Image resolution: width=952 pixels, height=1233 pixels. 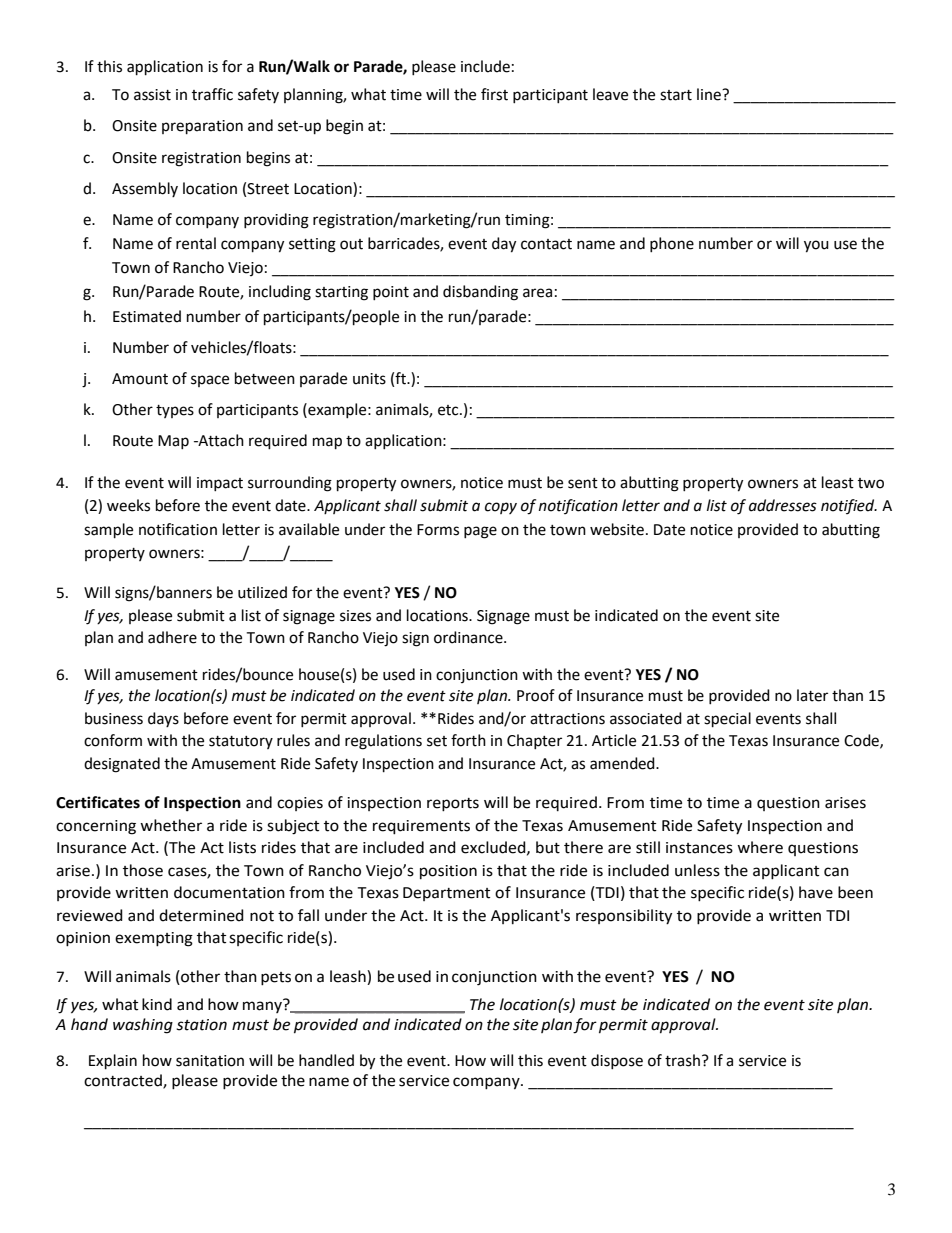 What do you see at coordinates (682, 1060) in the screenshot?
I see `trash` at bounding box center [682, 1060].
